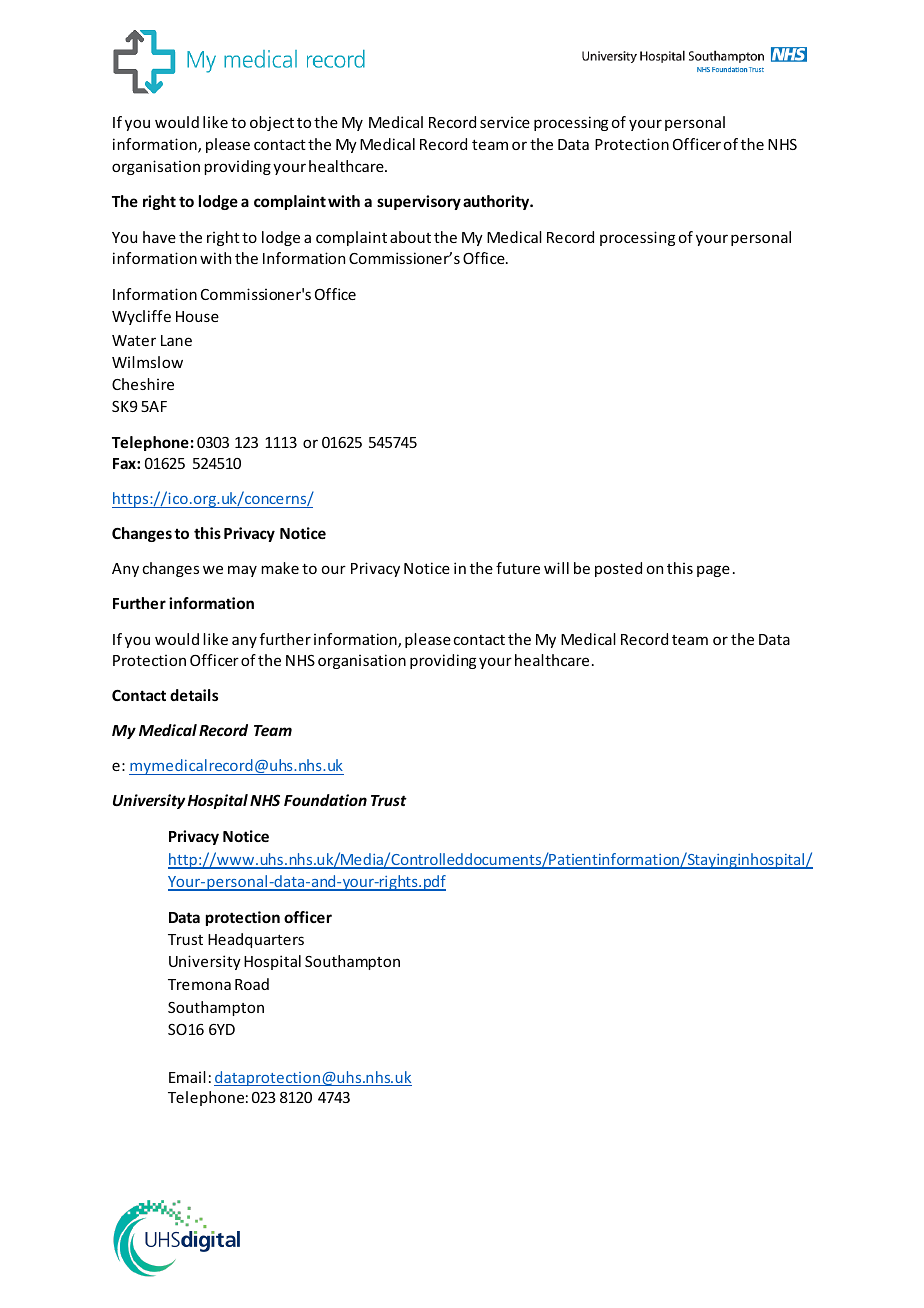  I want to click on Lane, so click(176, 340).
